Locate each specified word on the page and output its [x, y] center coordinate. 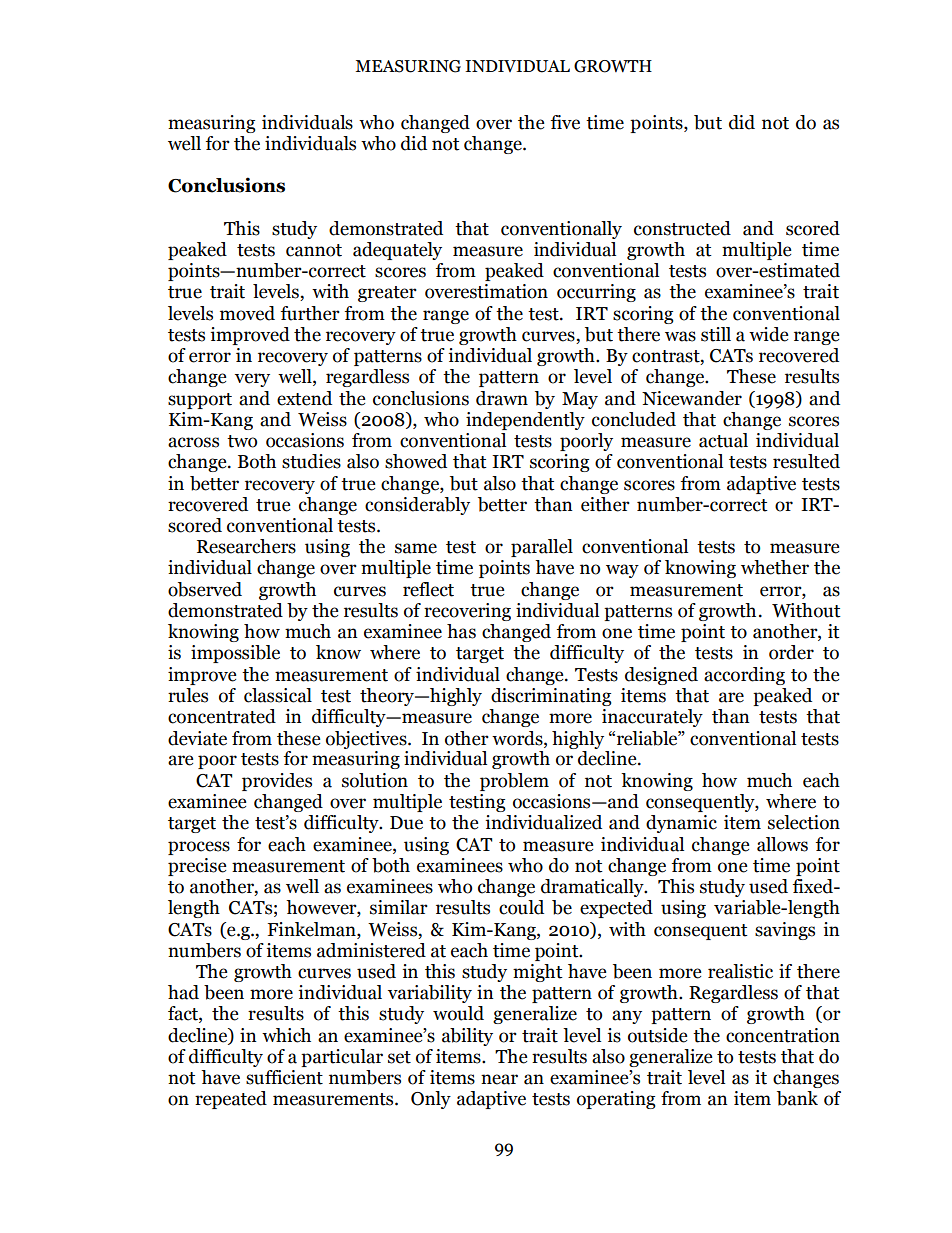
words [518, 738]
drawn [502, 398]
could [521, 907]
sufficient [284, 1077]
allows [782, 844]
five [565, 122]
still [716, 334]
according [744, 676]
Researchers [246, 546]
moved [247, 313]
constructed [682, 228]
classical [278, 695]
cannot [314, 250]
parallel [542, 548]
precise [197, 867]
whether [775, 567]
